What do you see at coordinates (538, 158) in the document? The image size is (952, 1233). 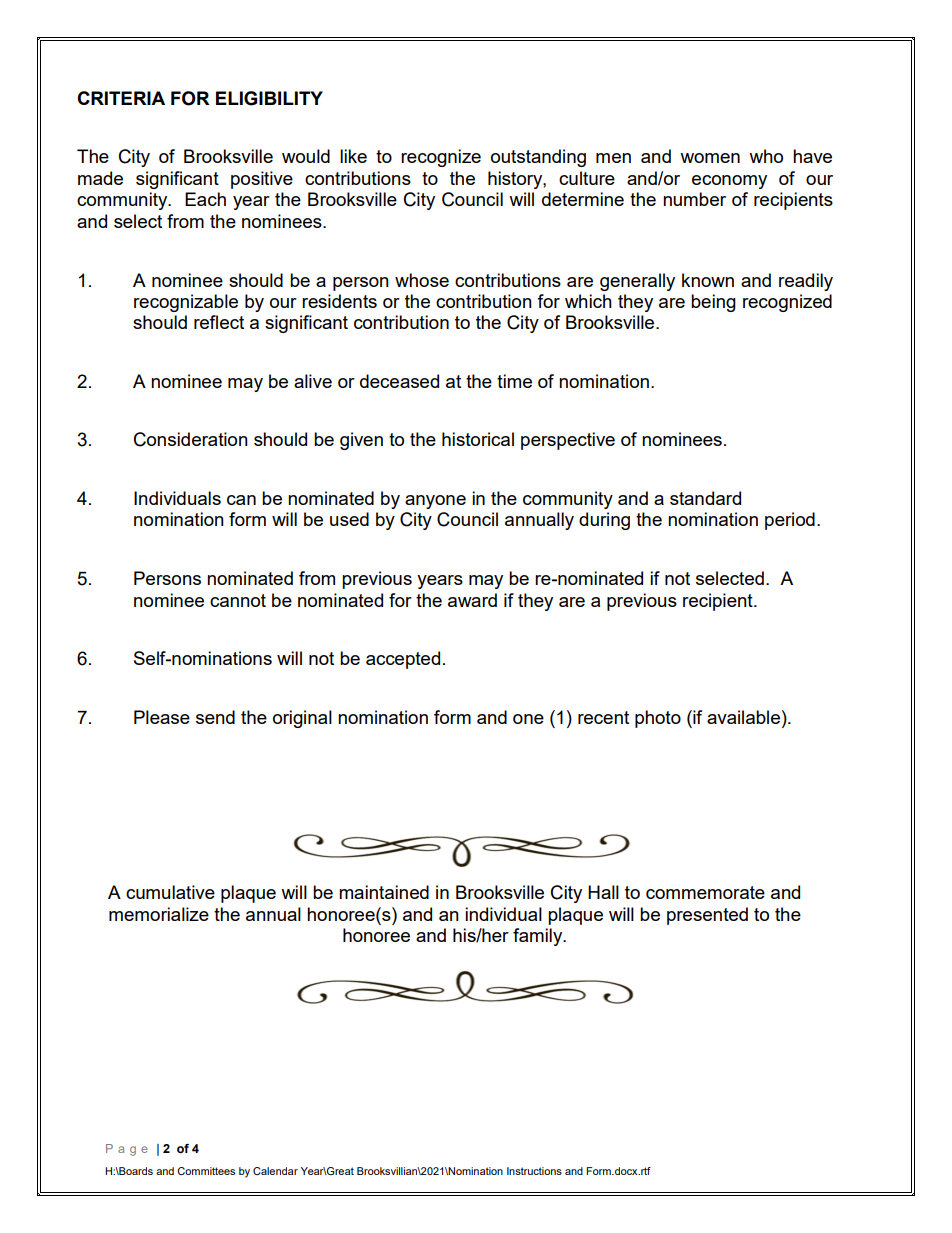 I see `outstanding` at bounding box center [538, 158].
